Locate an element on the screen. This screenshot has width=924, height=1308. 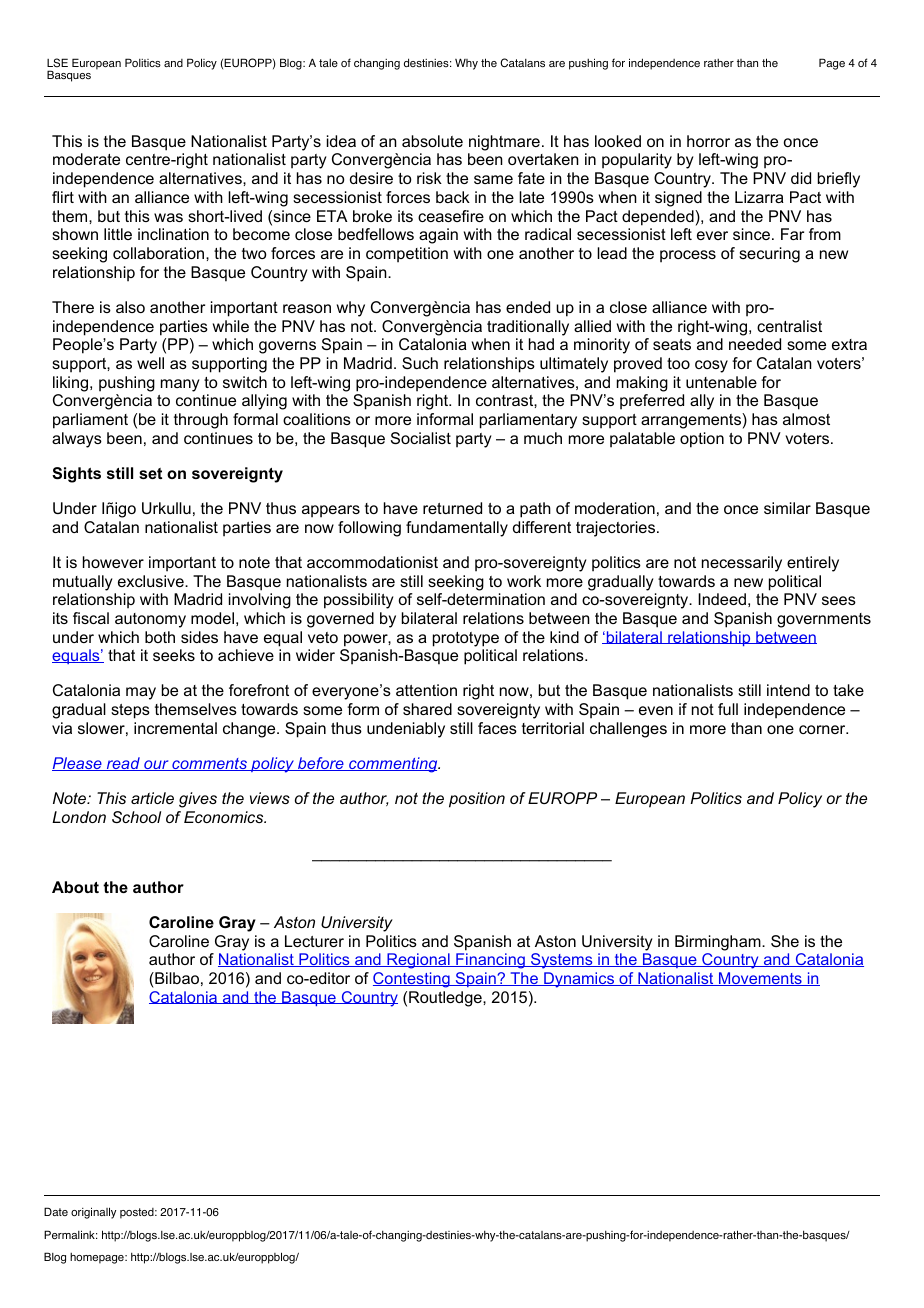
moderate is located at coordinates (86, 159).
